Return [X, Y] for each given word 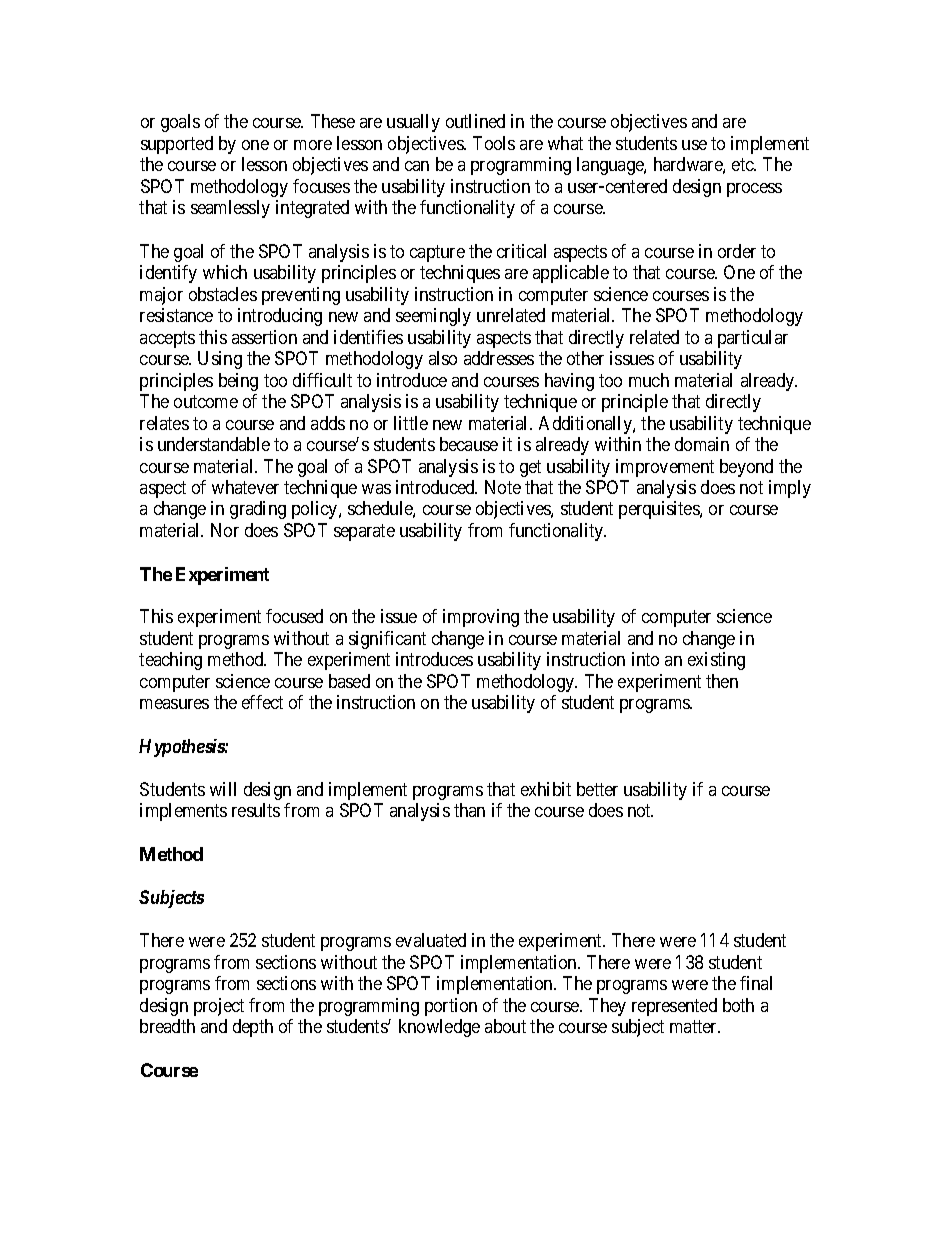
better [597, 789]
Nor [225, 530]
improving [481, 618]
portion [451, 1007]
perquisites [660, 510]
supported [177, 145]
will [223, 789]
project [219, 1007]
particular [753, 339]
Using [220, 360]
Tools [494, 143]
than [469, 810]
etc [743, 165]
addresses [499, 358]
